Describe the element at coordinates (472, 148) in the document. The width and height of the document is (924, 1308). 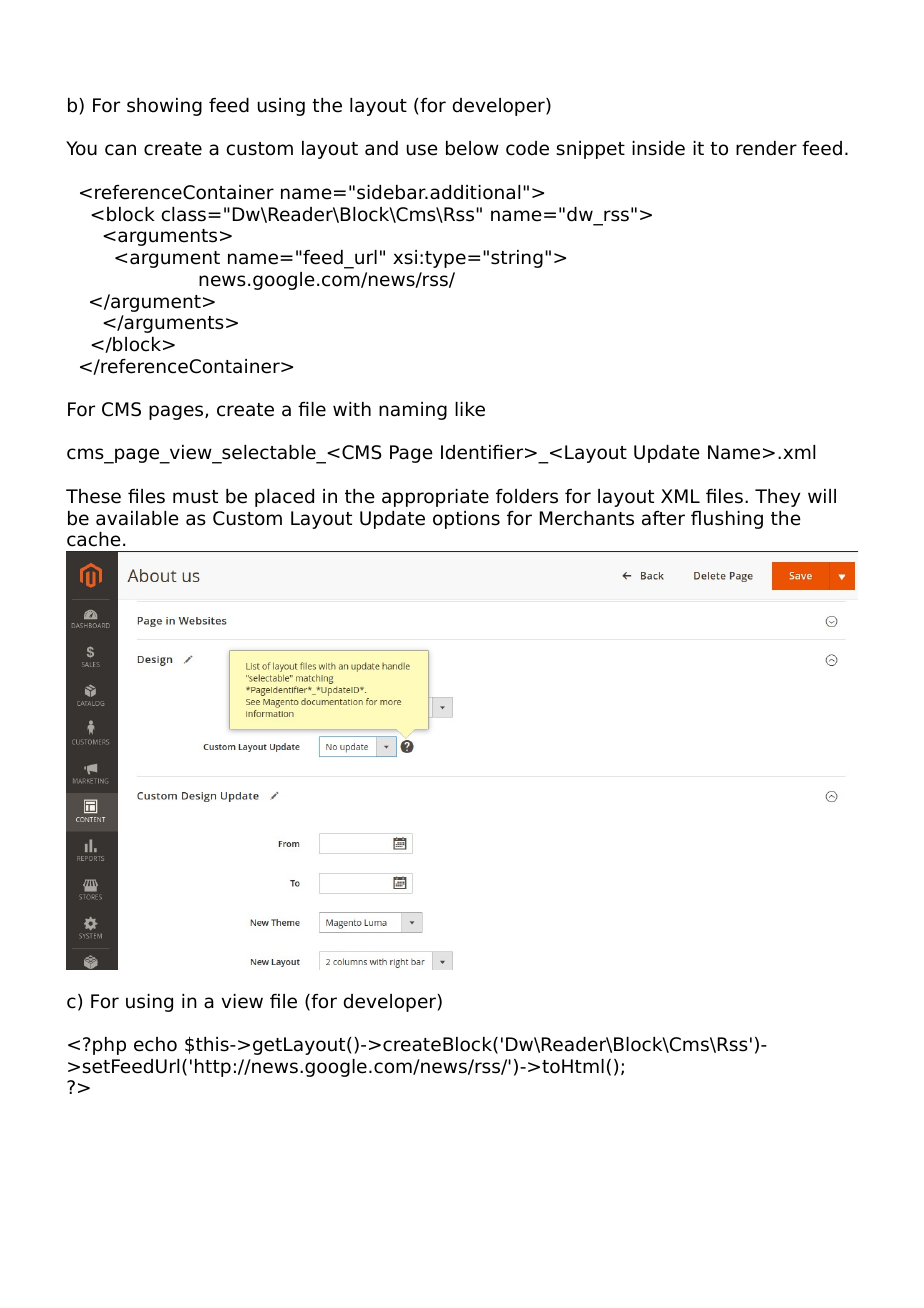
I see `below` at that location.
